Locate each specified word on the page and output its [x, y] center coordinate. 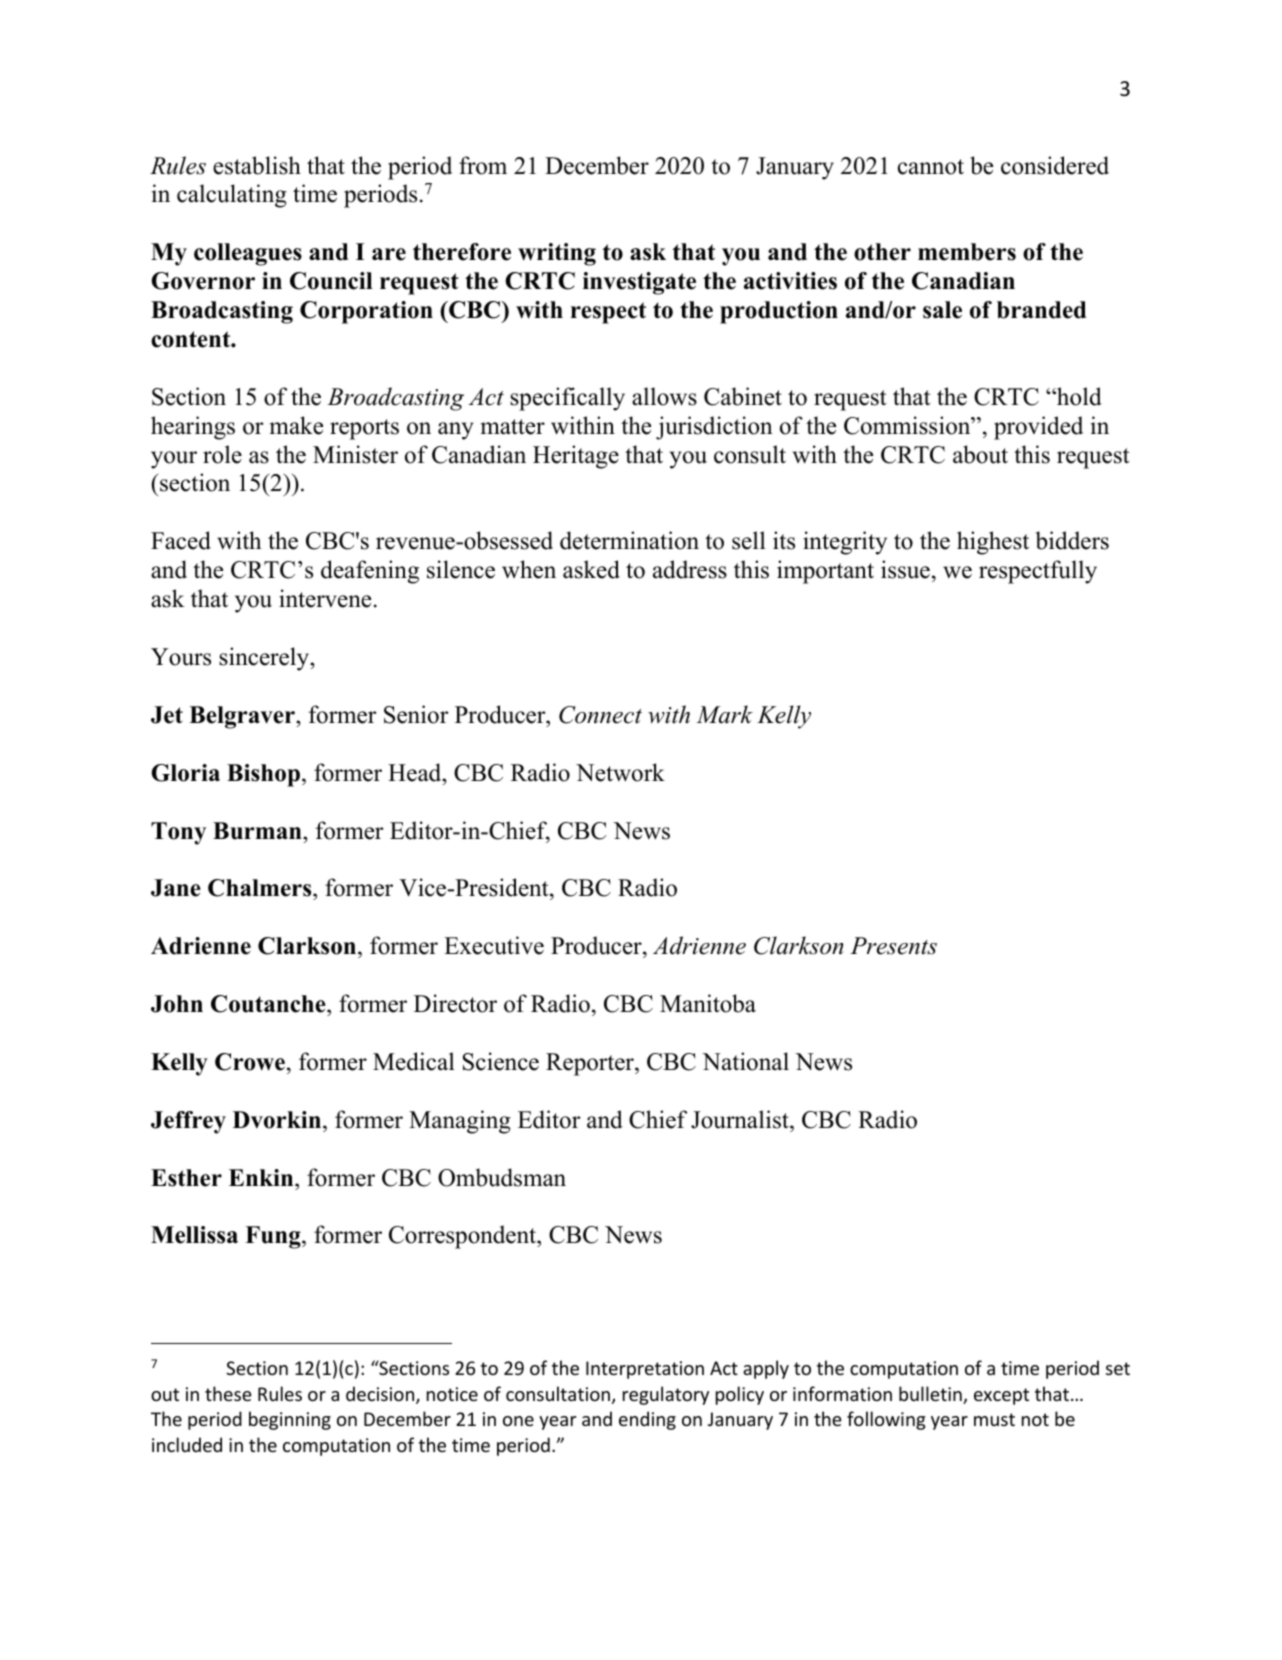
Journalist [741, 1119]
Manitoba [708, 1003]
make [296, 425]
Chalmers [261, 889]
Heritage [576, 457]
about [980, 454]
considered [1055, 165]
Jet [167, 715]
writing [557, 254]
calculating [232, 196]
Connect [600, 715]
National [745, 1061]
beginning [290, 1420]
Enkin [262, 1177]
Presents [893, 946]
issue [905, 569]
